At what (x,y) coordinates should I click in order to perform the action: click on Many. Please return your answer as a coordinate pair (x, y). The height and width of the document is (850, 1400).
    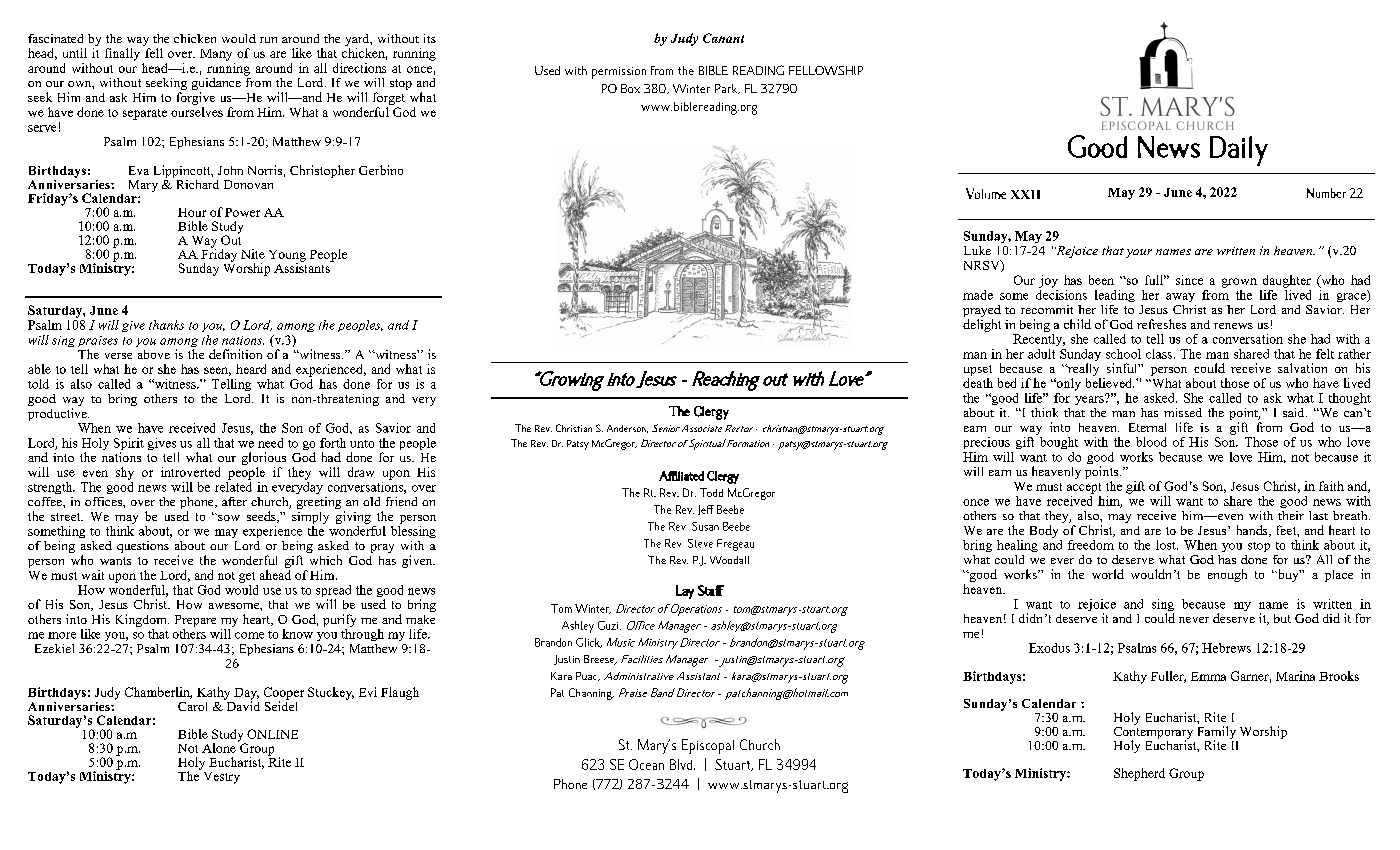
    Looking at the image, I should click on (216, 55).
